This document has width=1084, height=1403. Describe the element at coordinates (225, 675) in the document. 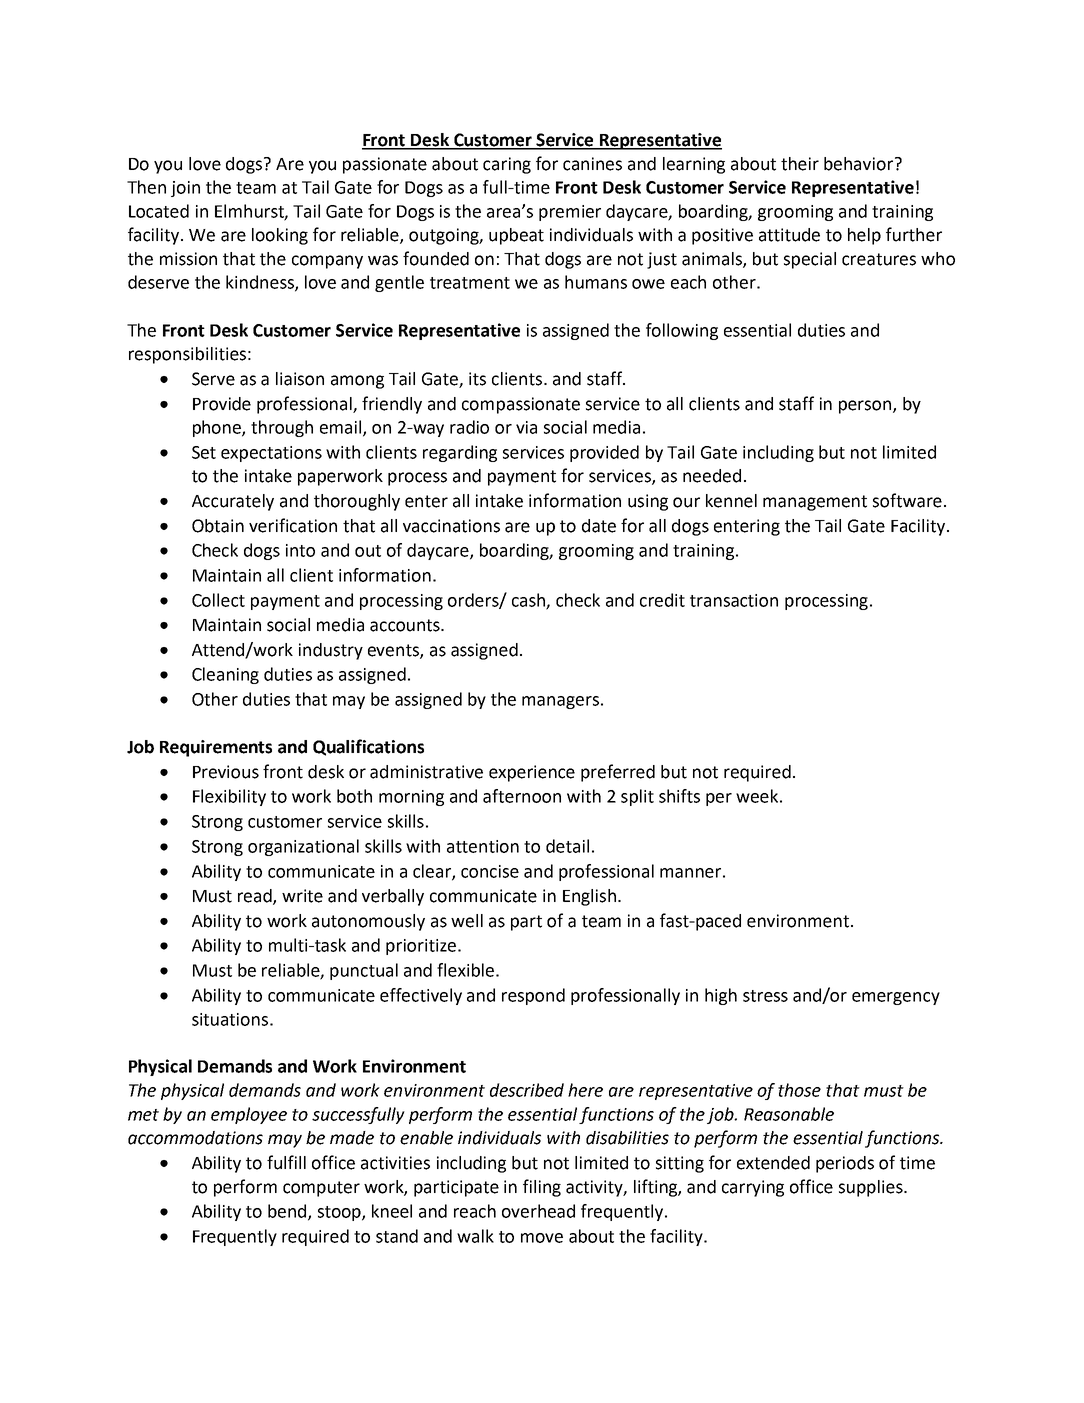

I see `Cleaning` at that location.
